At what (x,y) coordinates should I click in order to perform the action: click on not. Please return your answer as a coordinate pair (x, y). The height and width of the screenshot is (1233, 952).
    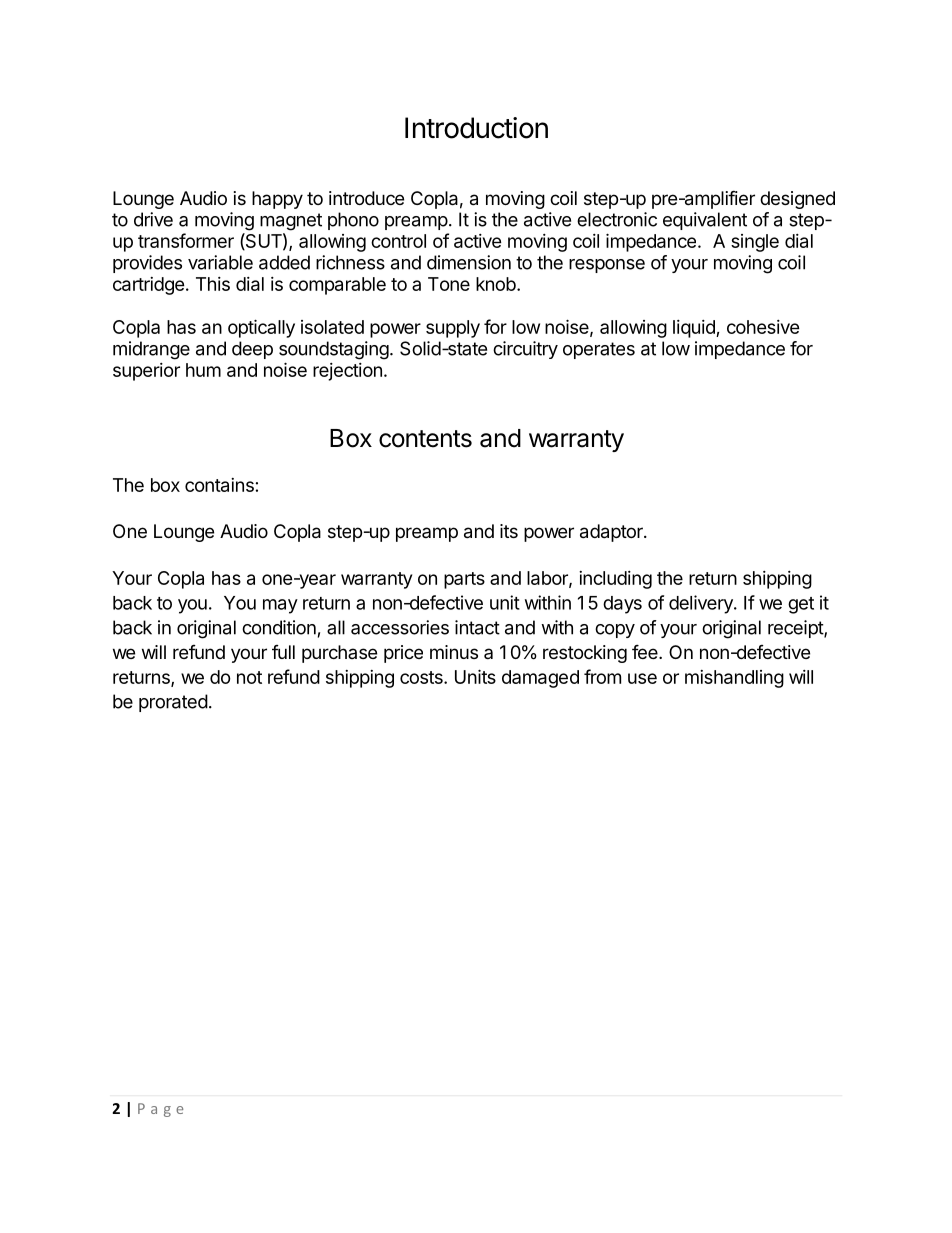
    Looking at the image, I should click on (249, 677).
